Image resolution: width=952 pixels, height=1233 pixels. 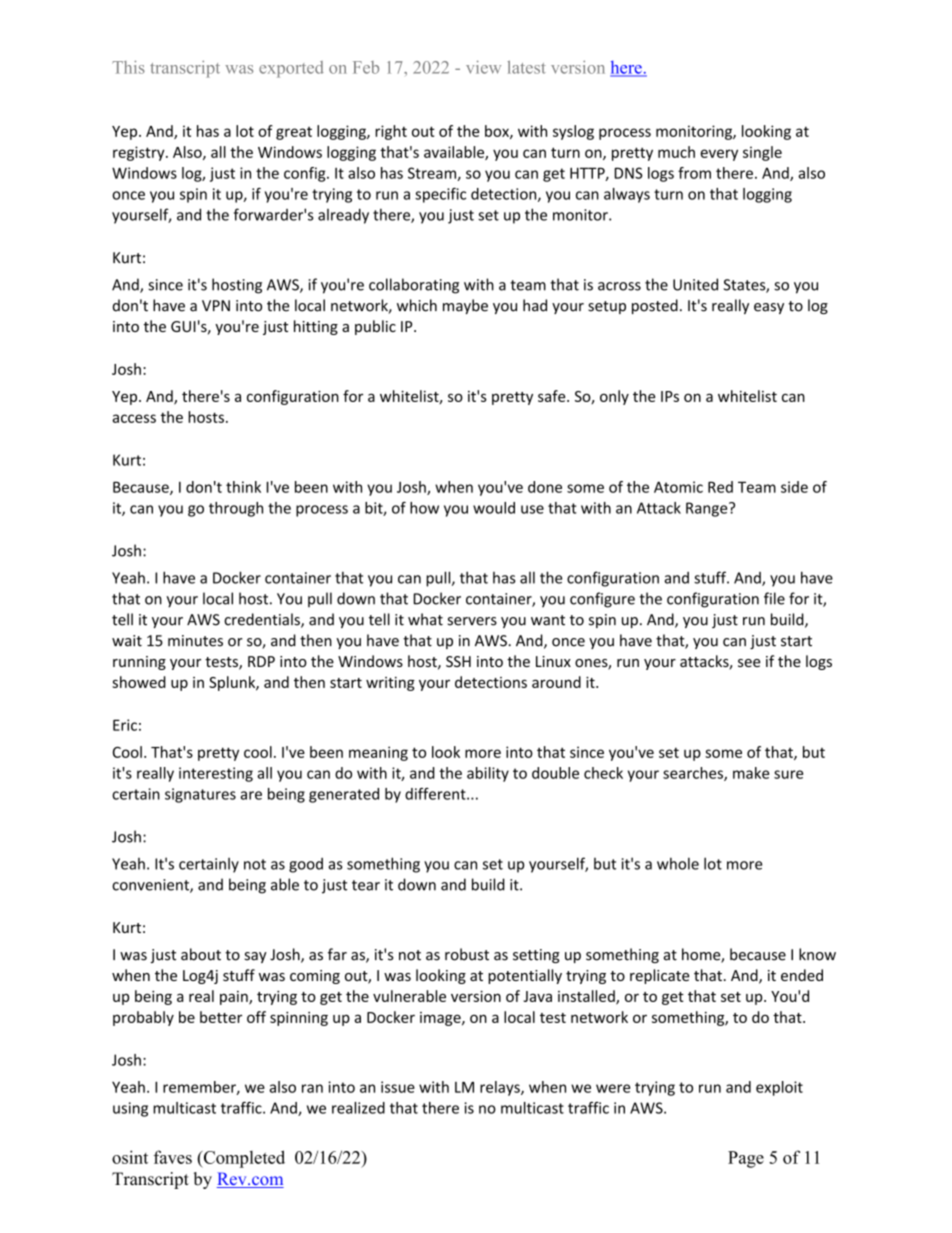 I want to click on easy, so click(x=769, y=308).
